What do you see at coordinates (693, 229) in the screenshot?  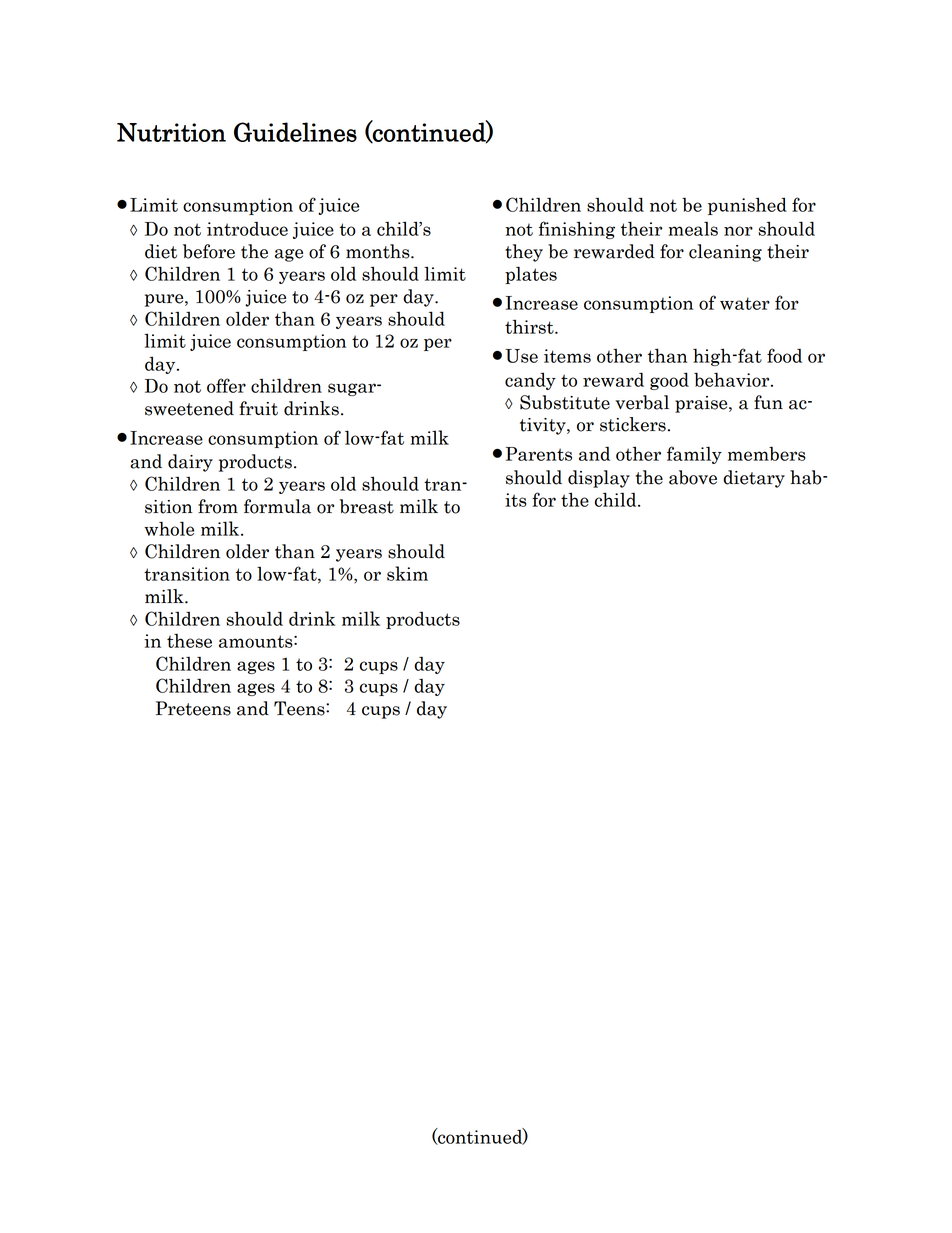 I see `meals` at bounding box center [693, 229].
